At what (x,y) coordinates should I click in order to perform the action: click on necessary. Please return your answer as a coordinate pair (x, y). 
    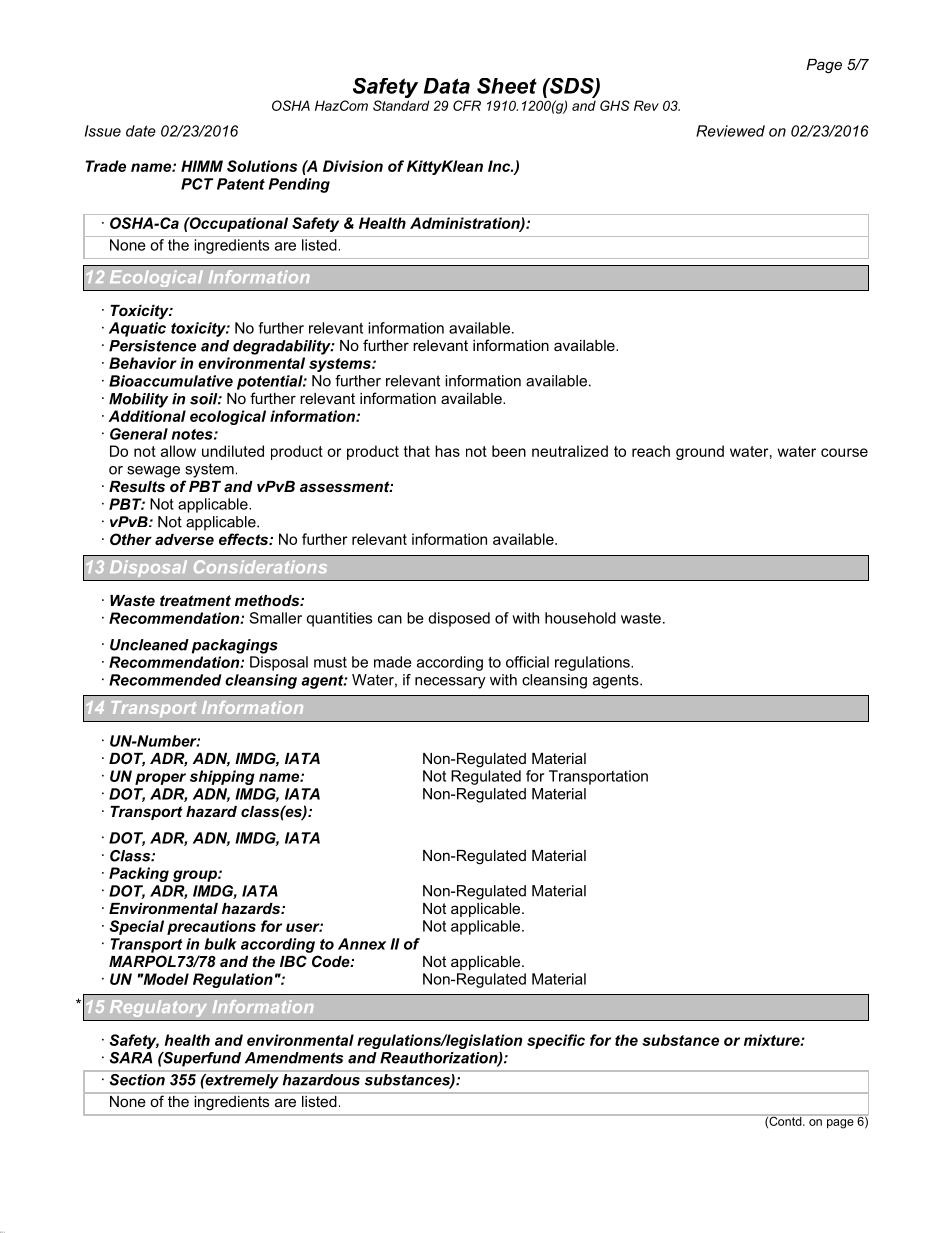
    Looking at the image, I should click on (450, 683).
